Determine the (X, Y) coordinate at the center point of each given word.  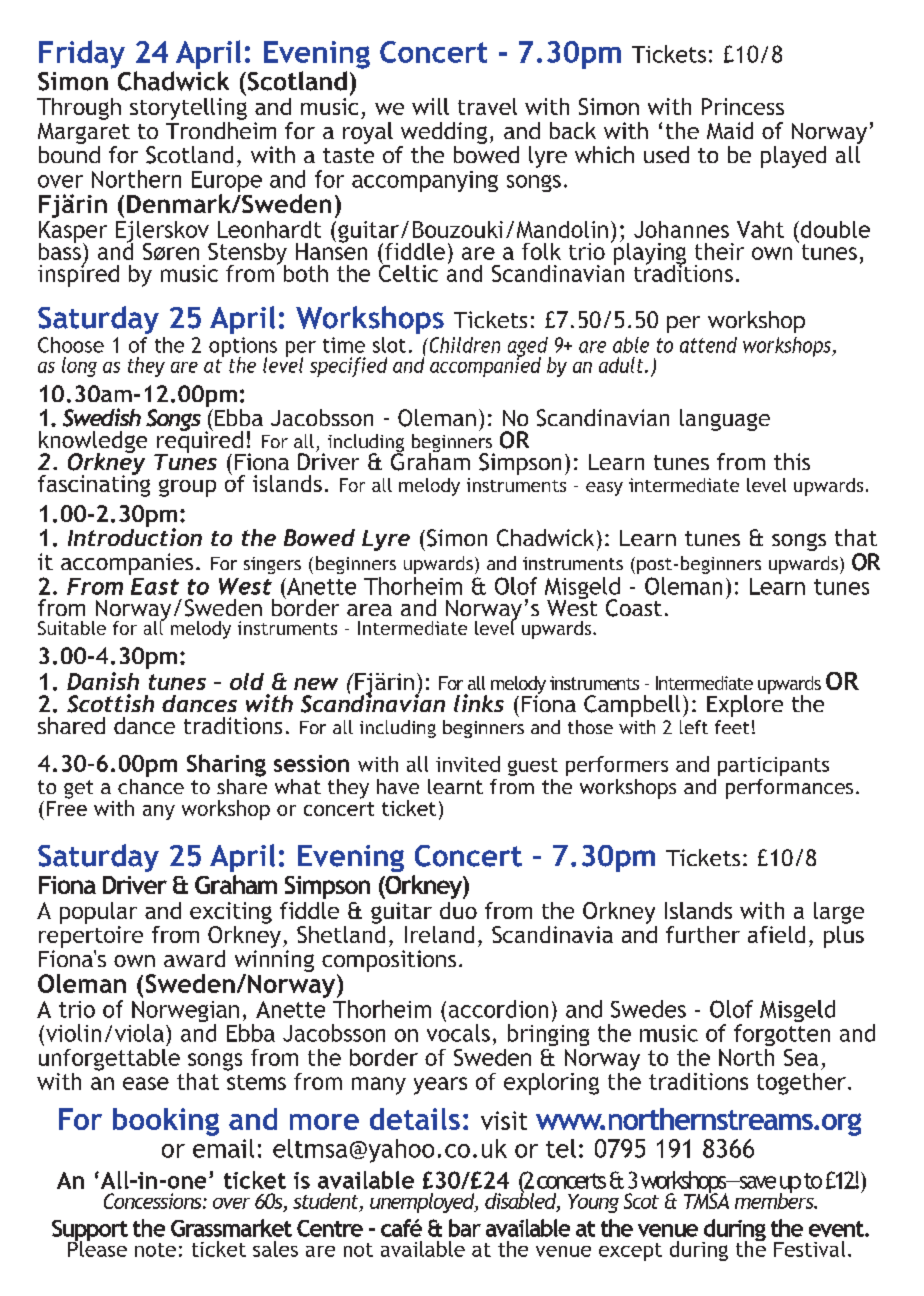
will (430, 106)
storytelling (188, 107)
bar (465, 1228)
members (775, 1200)
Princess (743, 106)
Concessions (154, 1201)
